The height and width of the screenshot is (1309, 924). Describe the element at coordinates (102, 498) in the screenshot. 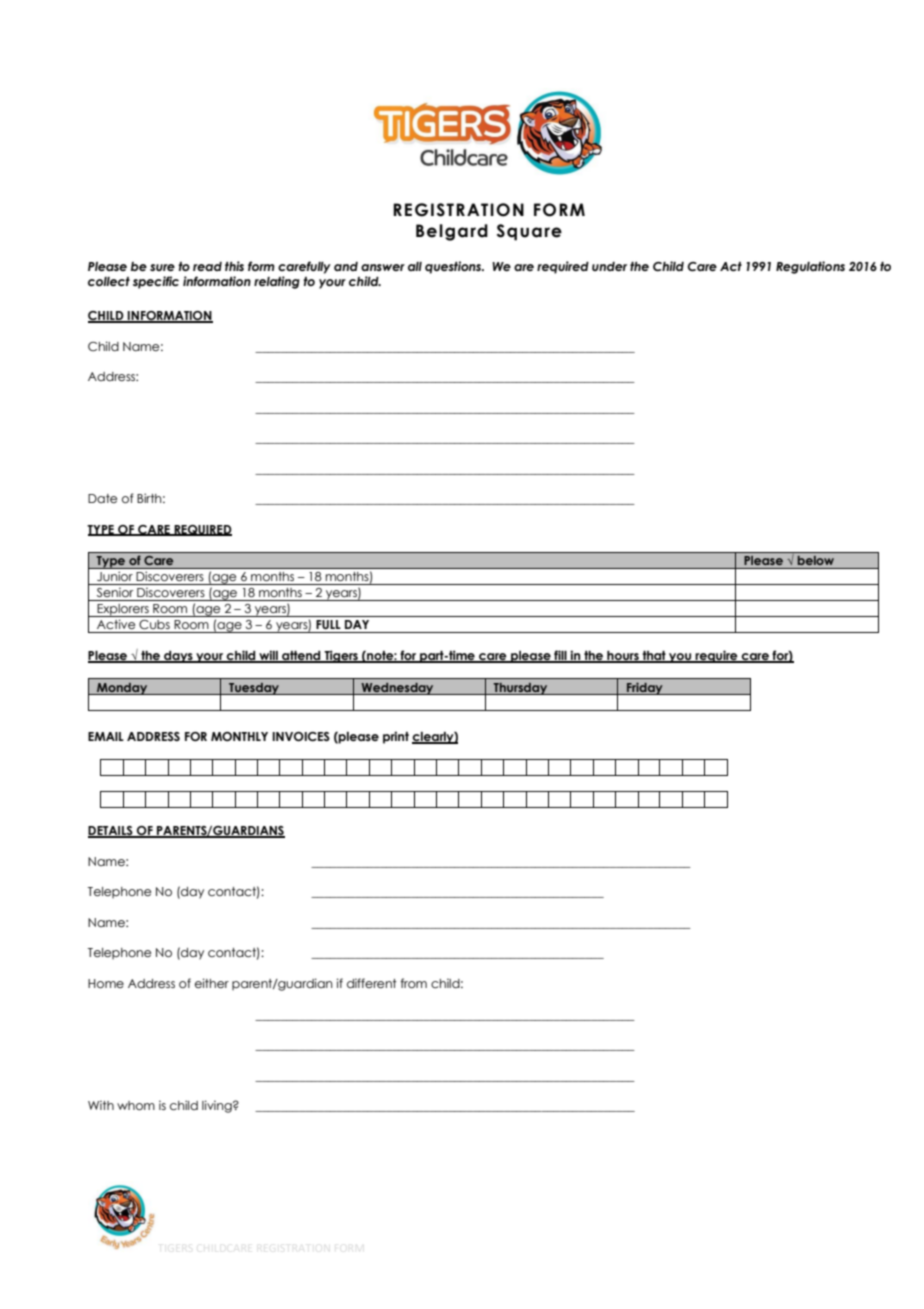

I see `Date` at that location.
